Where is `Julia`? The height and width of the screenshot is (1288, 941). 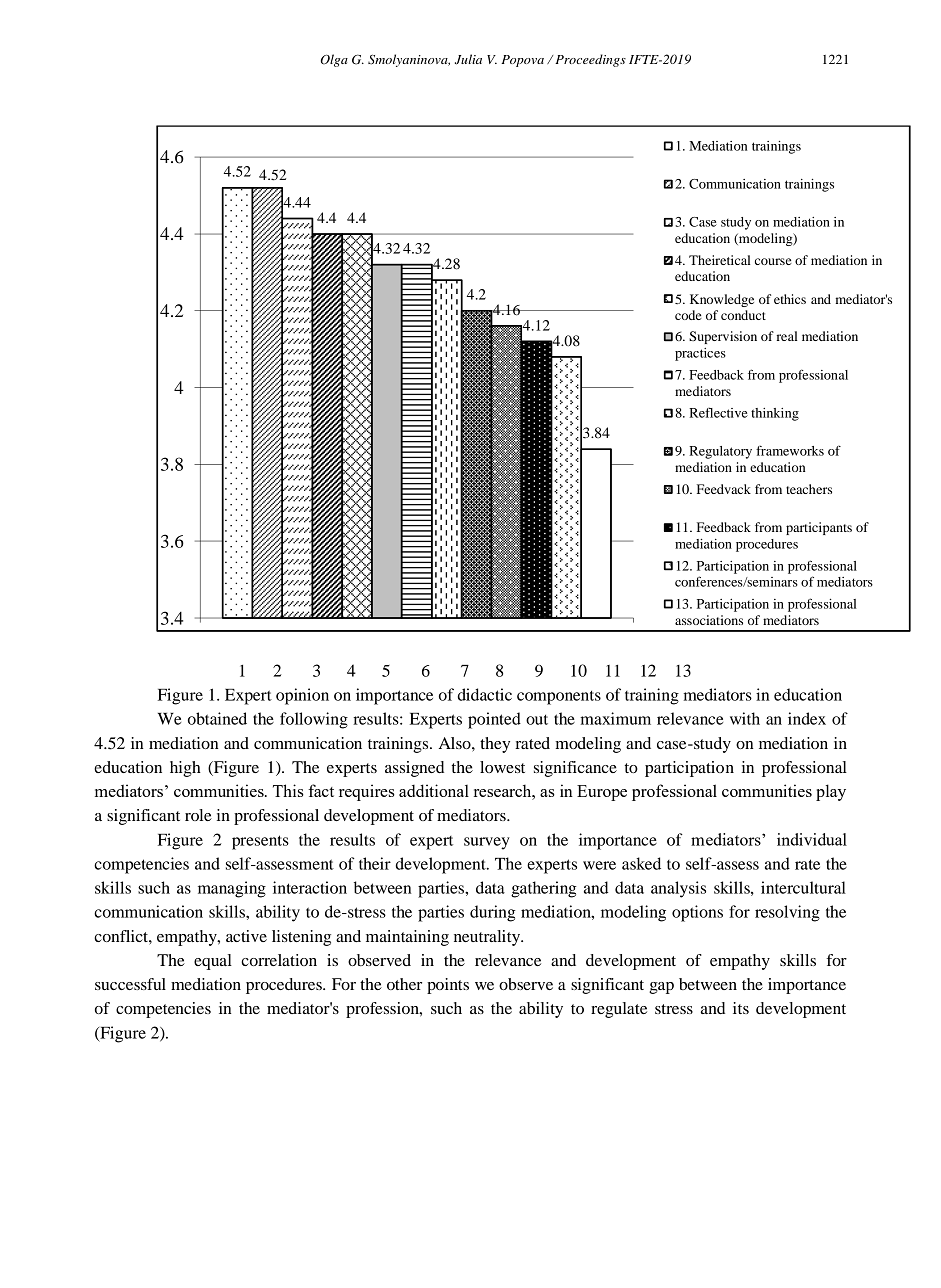 Julia is located at coordinates (468, 59).
